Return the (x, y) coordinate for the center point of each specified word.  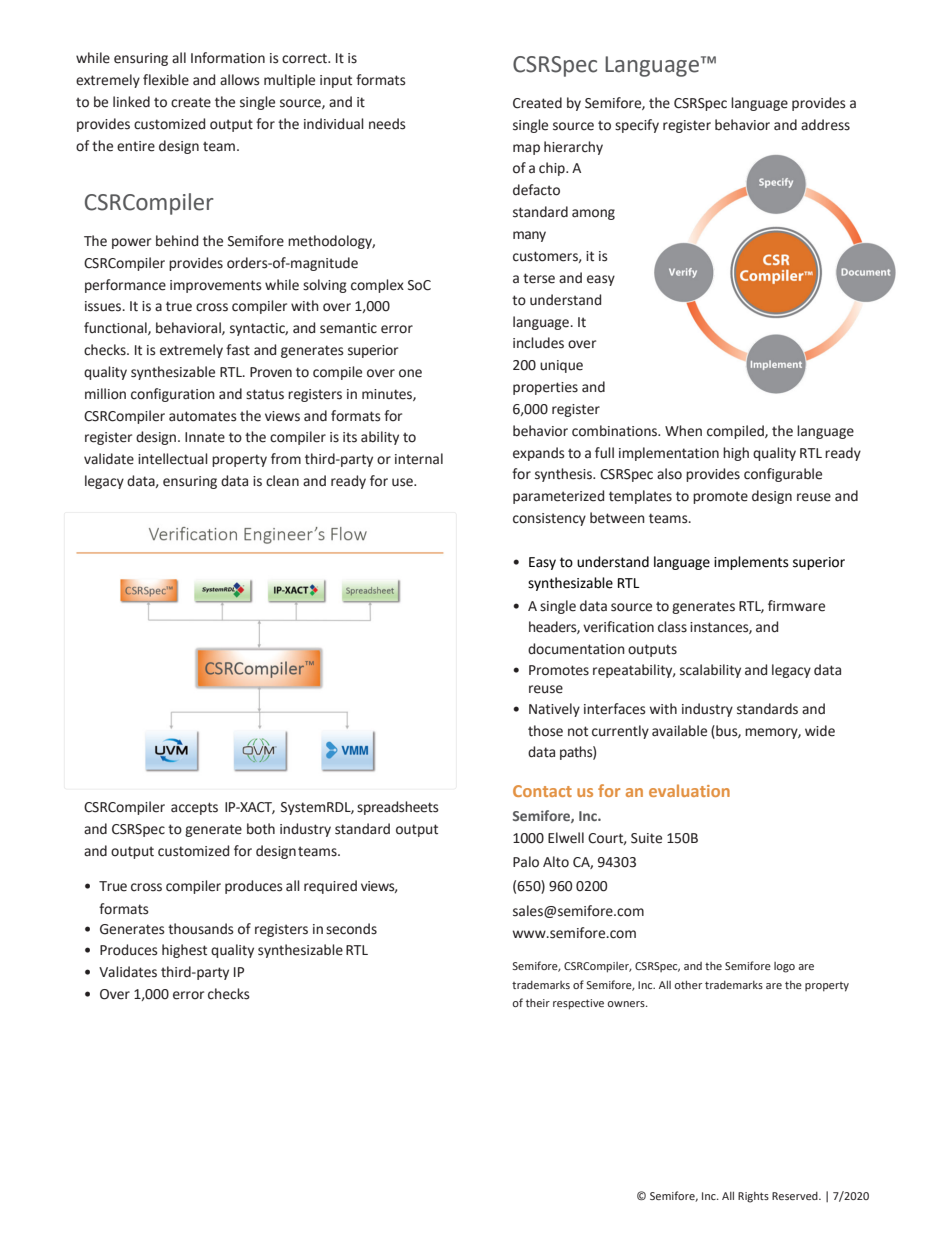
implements (751, 563)
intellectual (173, 459)
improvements (215, 286)
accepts (194, 808)
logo (784, 967)
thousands (200, 929)
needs (387, 124)
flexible (166, 80)
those (545, 731)
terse (539, 278)
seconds (351, 929)
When (683, 431)
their (538, 1003)
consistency (549, 519)
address (825, 125)
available (679, 731)
